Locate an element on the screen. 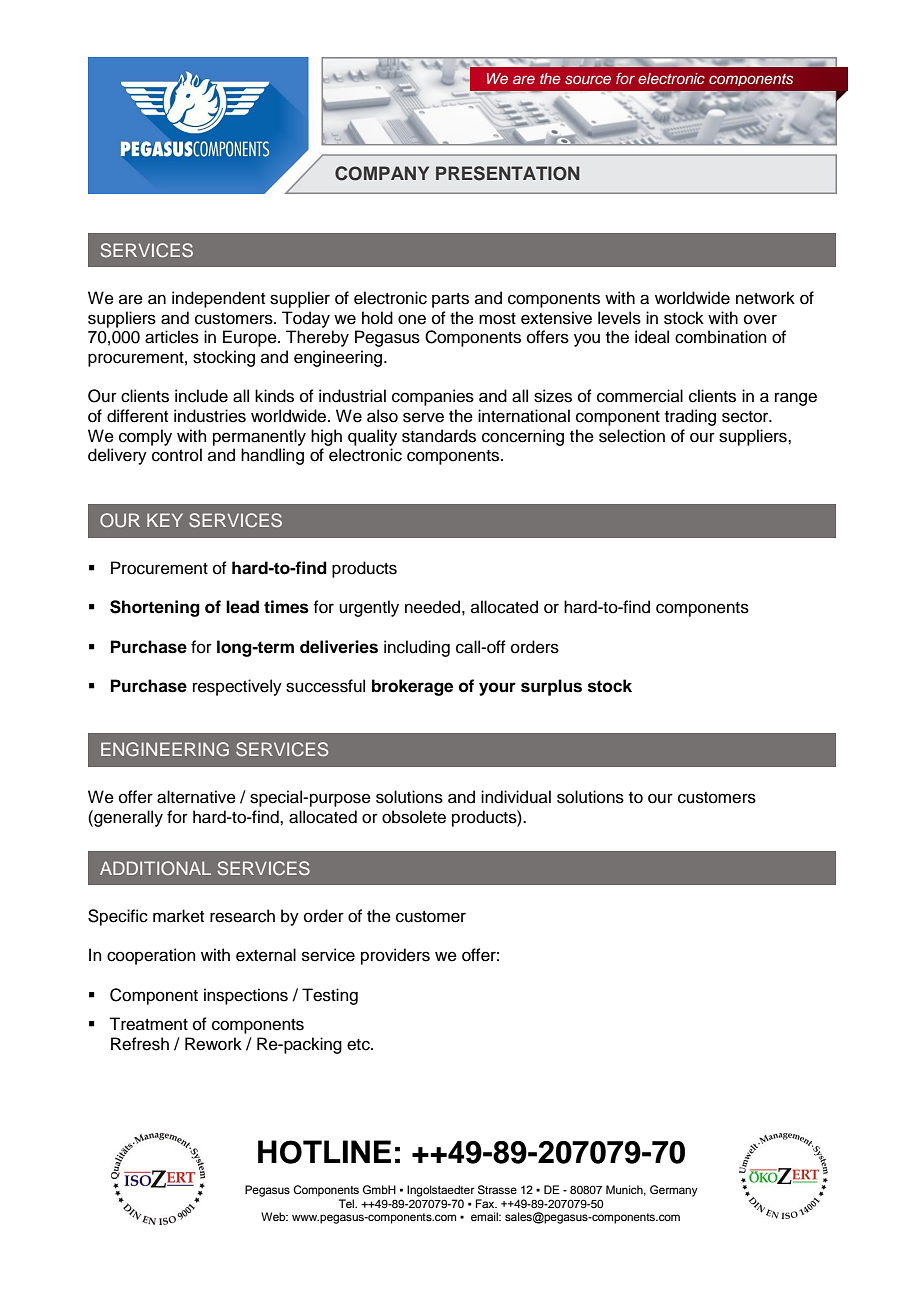  alternative is located at coordinates (196, 797).
